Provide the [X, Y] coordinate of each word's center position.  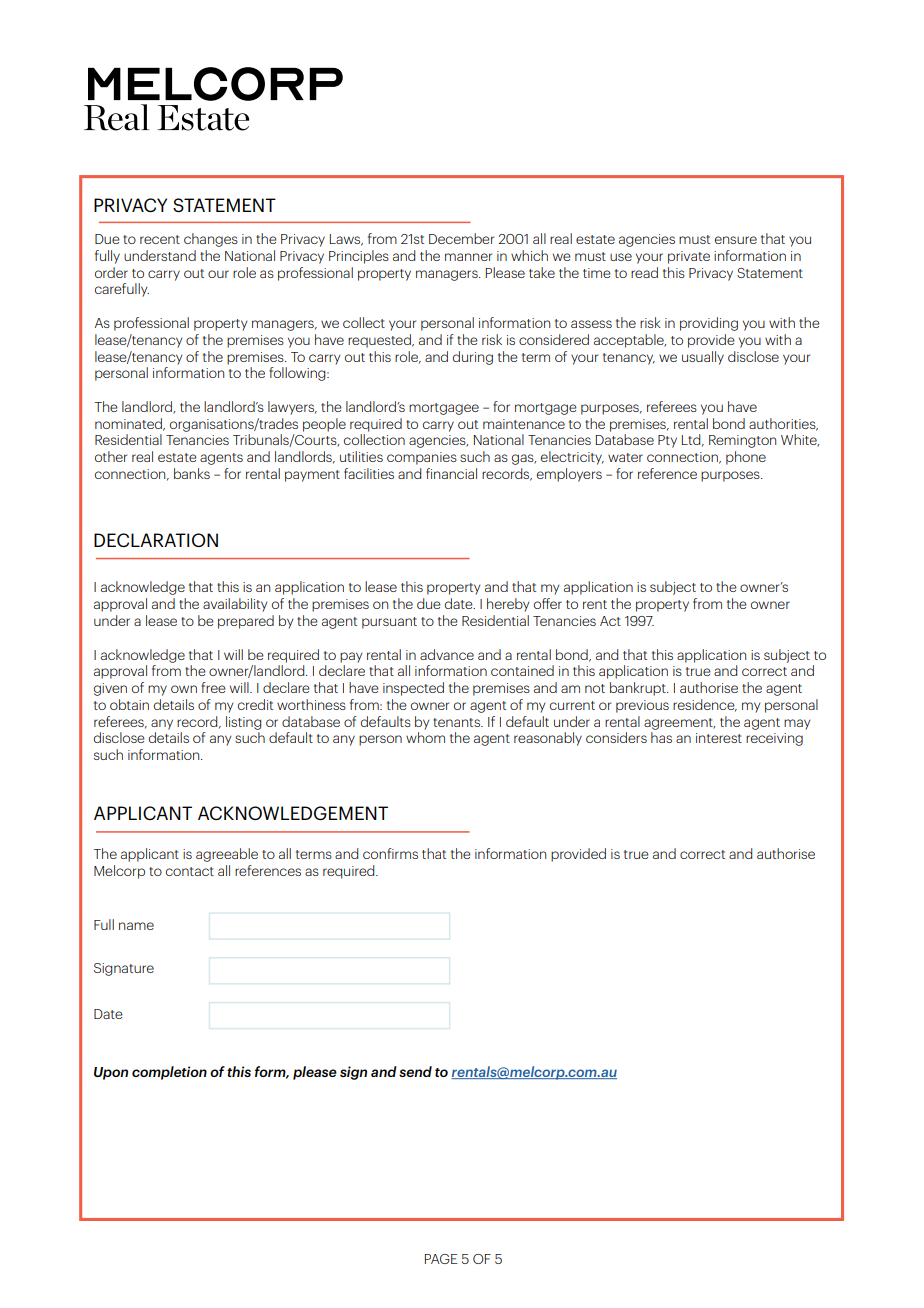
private [689, 257]
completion [169, 1073]
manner [468, 257]
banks [192, 473]
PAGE [441, 1259]
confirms [390, 853]
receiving [774, 739]
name [136, 926]
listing [243, 723]
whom [425, 737]
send [415, 1071]
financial [451, 473]
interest [719, 738]
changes [211, 240]
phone [746, 458]
